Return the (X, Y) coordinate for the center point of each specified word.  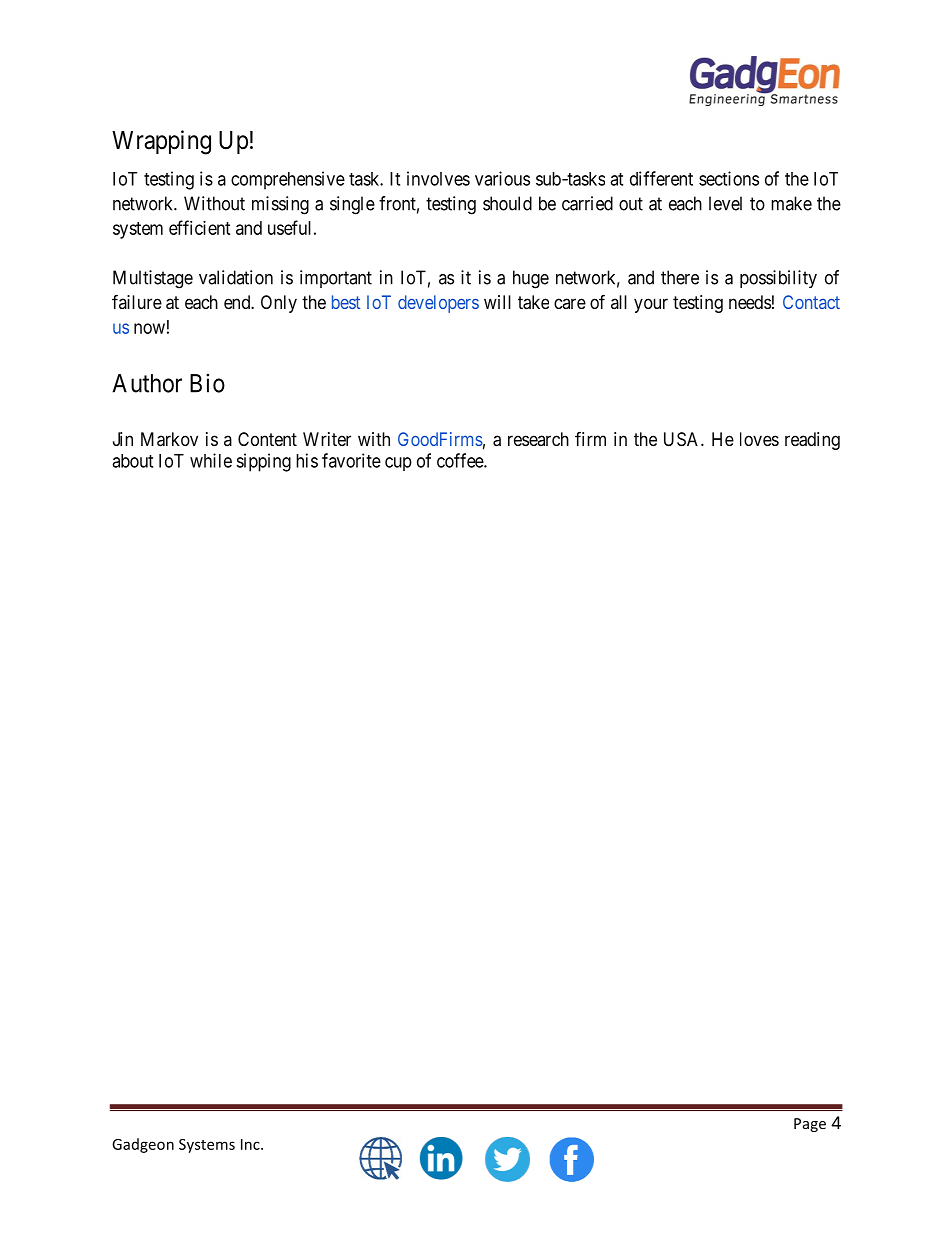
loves (759, 439)
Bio (207, 383)
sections (729, 178)
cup (398, 464)
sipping (263, 462)
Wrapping (161, 142)
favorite (351, 460)
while (211, 460)
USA (683, 439)
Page (810, 1125)
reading (812, 441)
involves (438, 178)
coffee (461, 460)
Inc (251, 1144)
